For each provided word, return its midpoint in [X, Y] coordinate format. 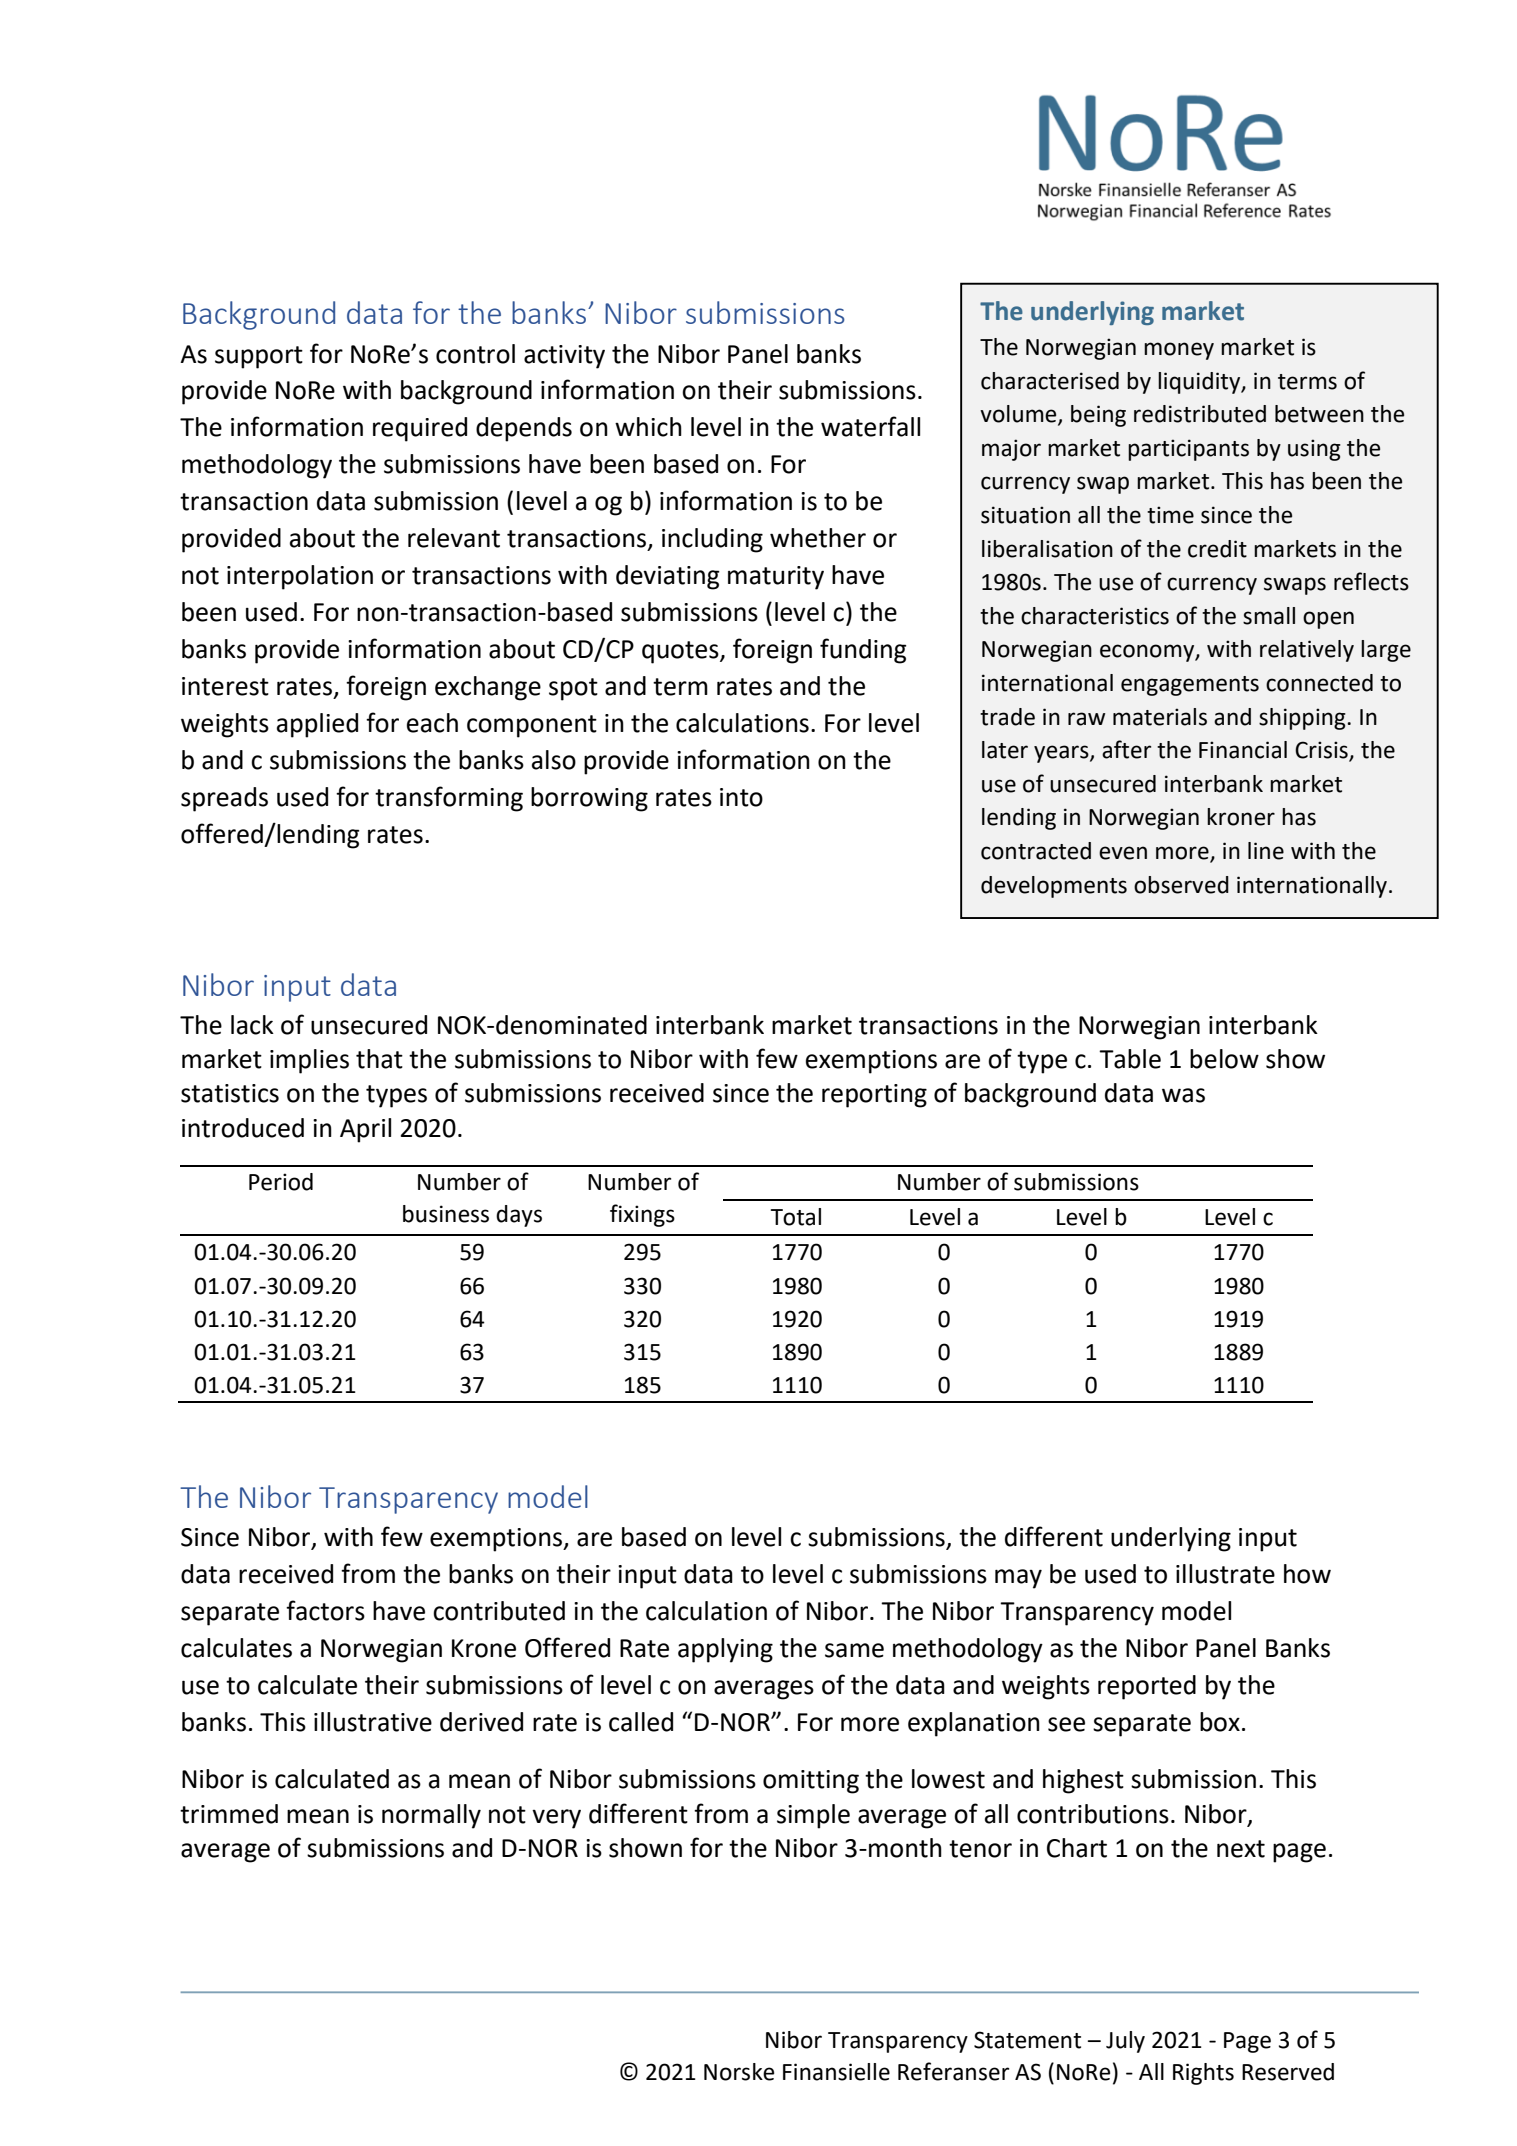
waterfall [870, 426]
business [446, 1214]
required [420, 429]
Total [796, 1217]
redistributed [1200, 414]
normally [431, 1816]
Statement [1027, 2040]
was [1183, 1095]
